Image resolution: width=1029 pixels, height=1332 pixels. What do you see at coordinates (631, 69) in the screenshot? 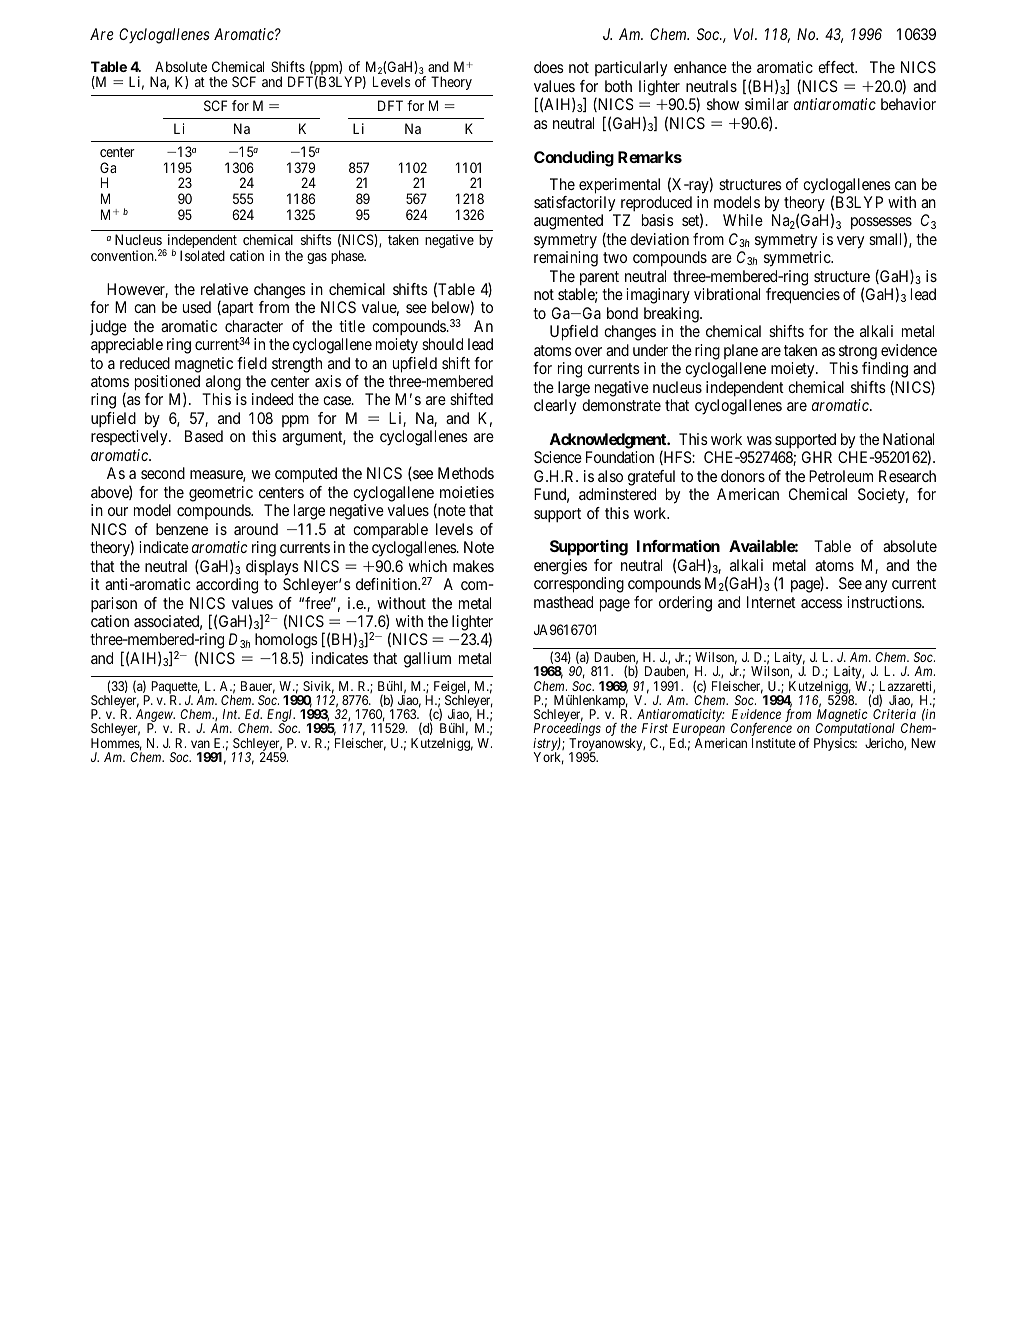
I see `particularly` at bounding box center [631, 69].
